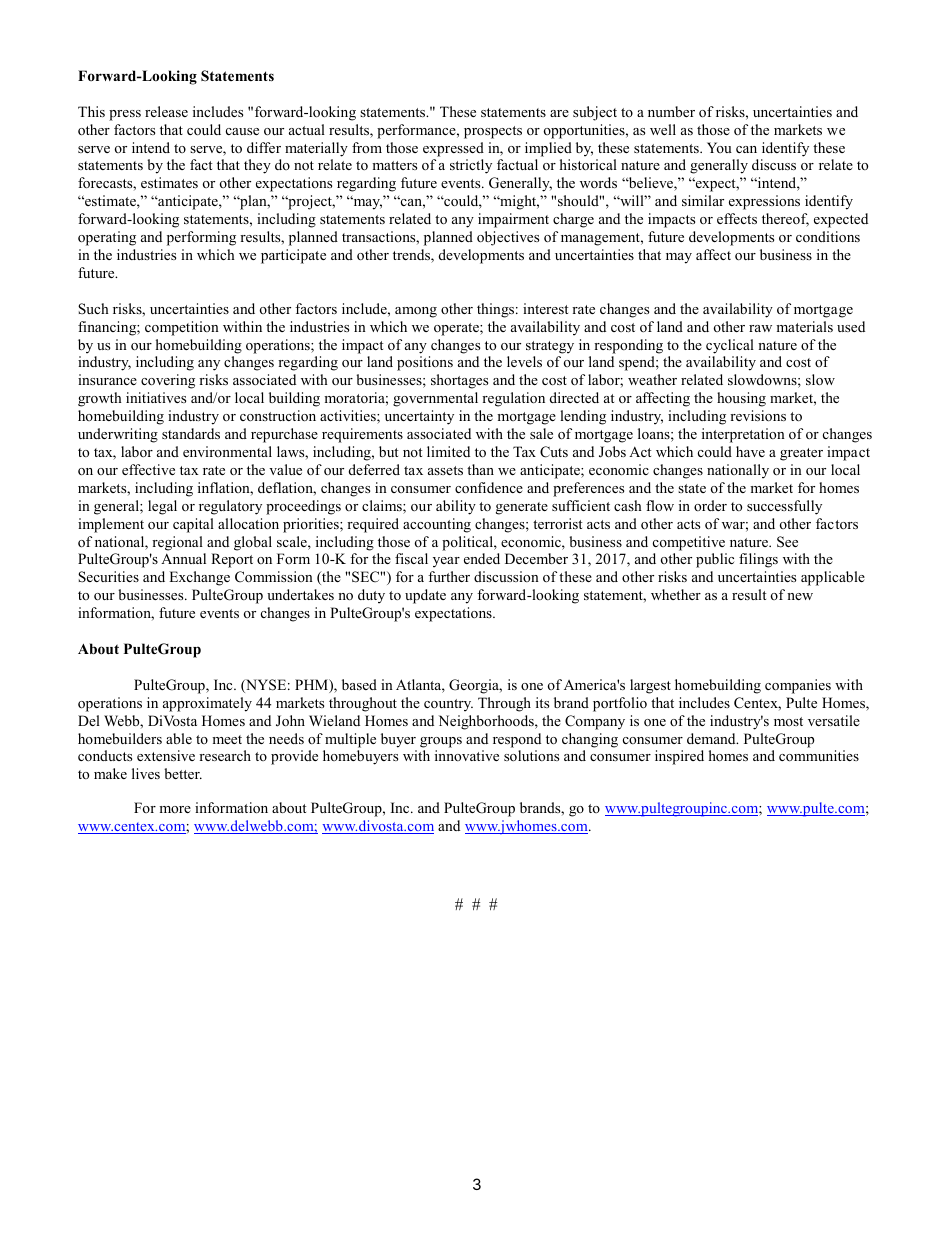  Describe the element at coordinates (760, 328) in the page. I see `raw` at that location.
